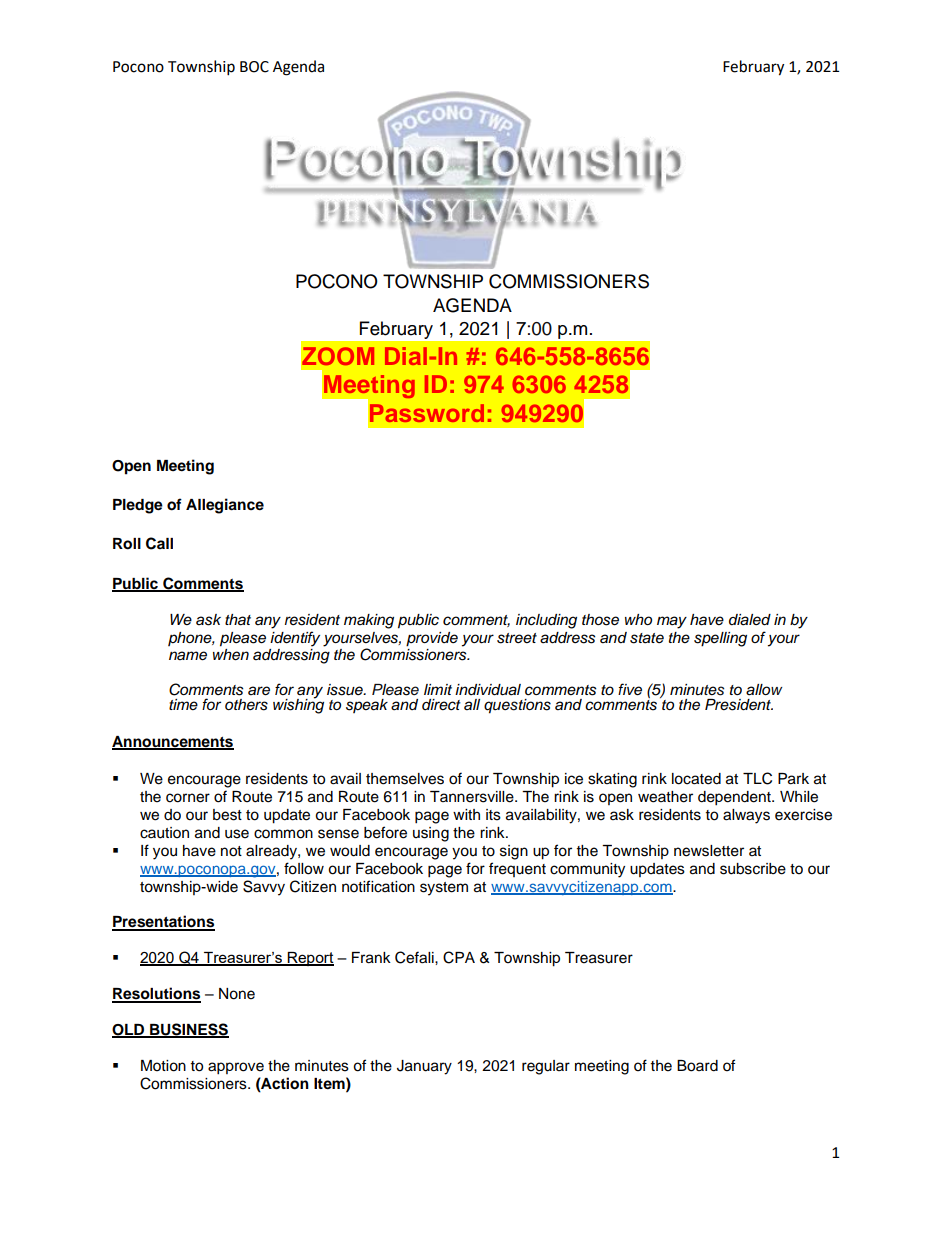 The height and width of the page is (1233, 952). Describe the element at coordinates (444, 889) in the page. I see `system` at that location.
